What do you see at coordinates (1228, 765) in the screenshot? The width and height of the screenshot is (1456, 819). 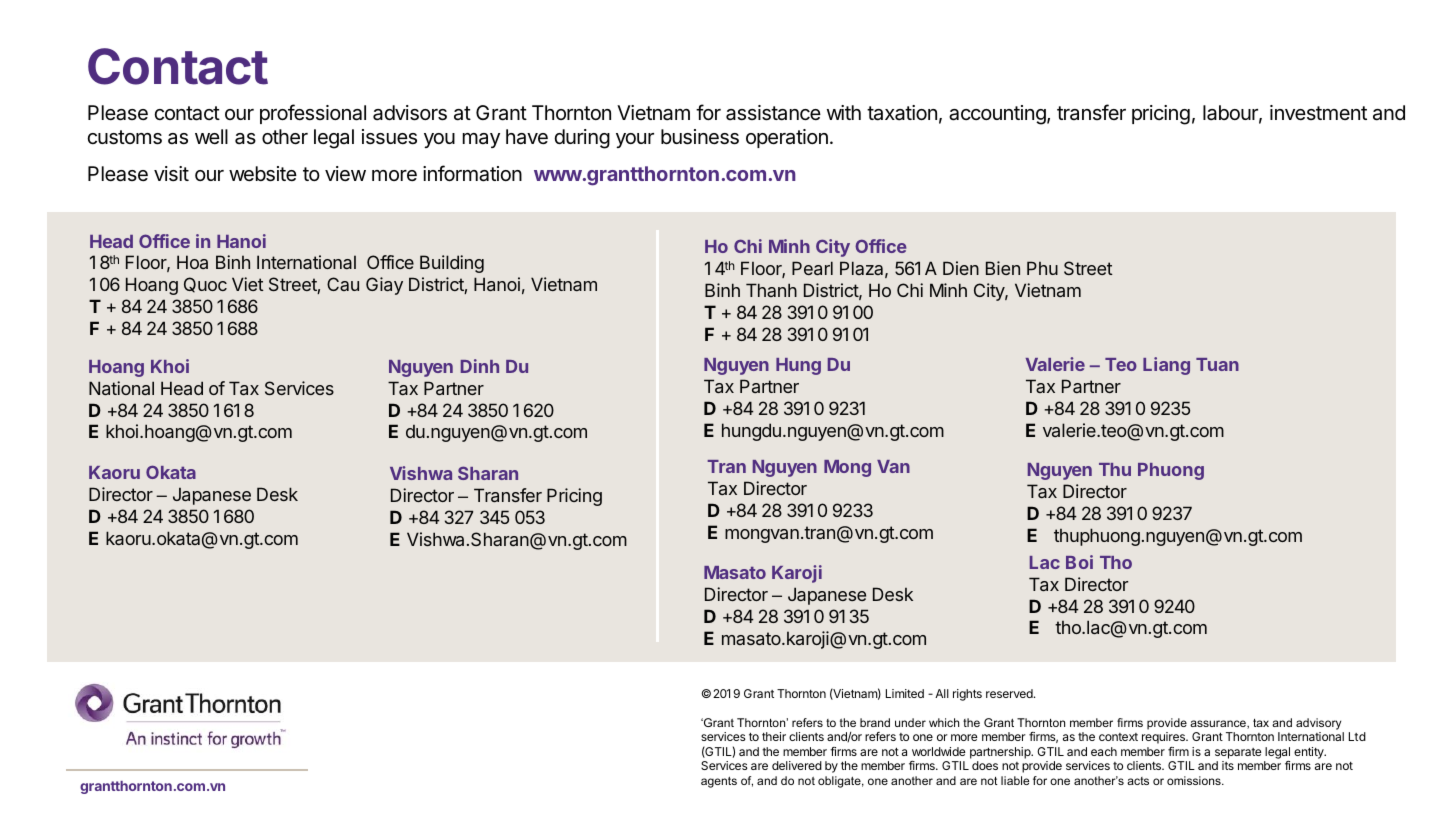 I see `its` at bounding box center [1228, 765].
